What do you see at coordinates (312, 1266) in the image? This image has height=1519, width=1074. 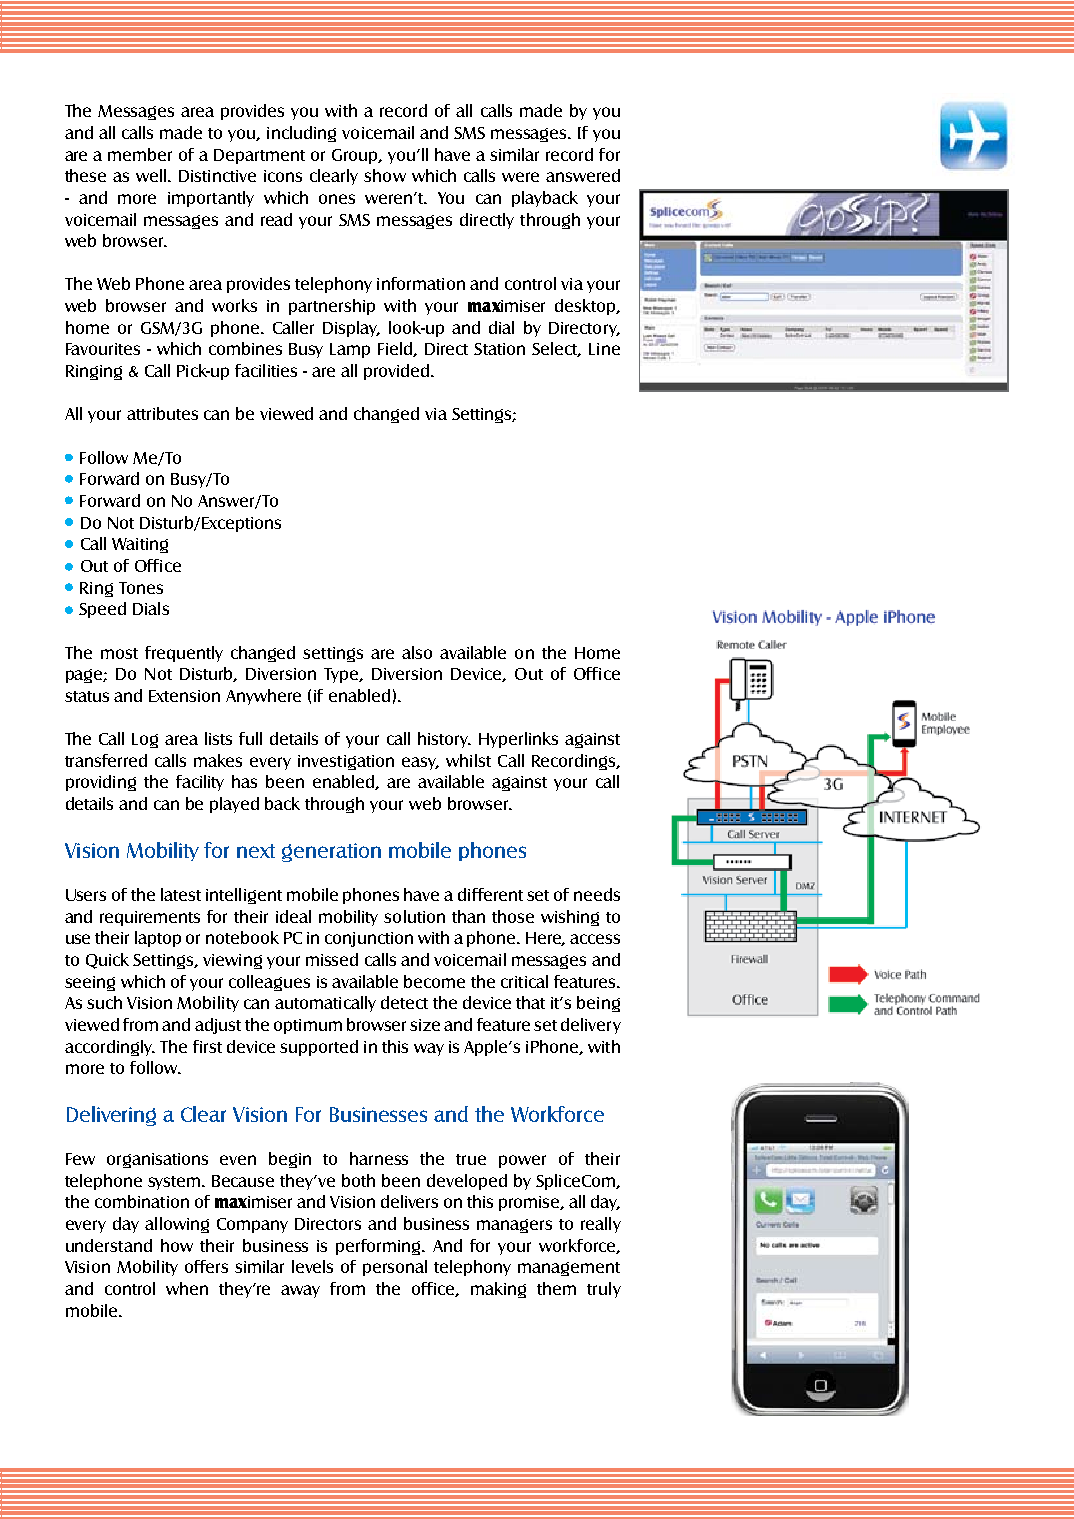 I see `levels` at bounding box center [312, 1266].
